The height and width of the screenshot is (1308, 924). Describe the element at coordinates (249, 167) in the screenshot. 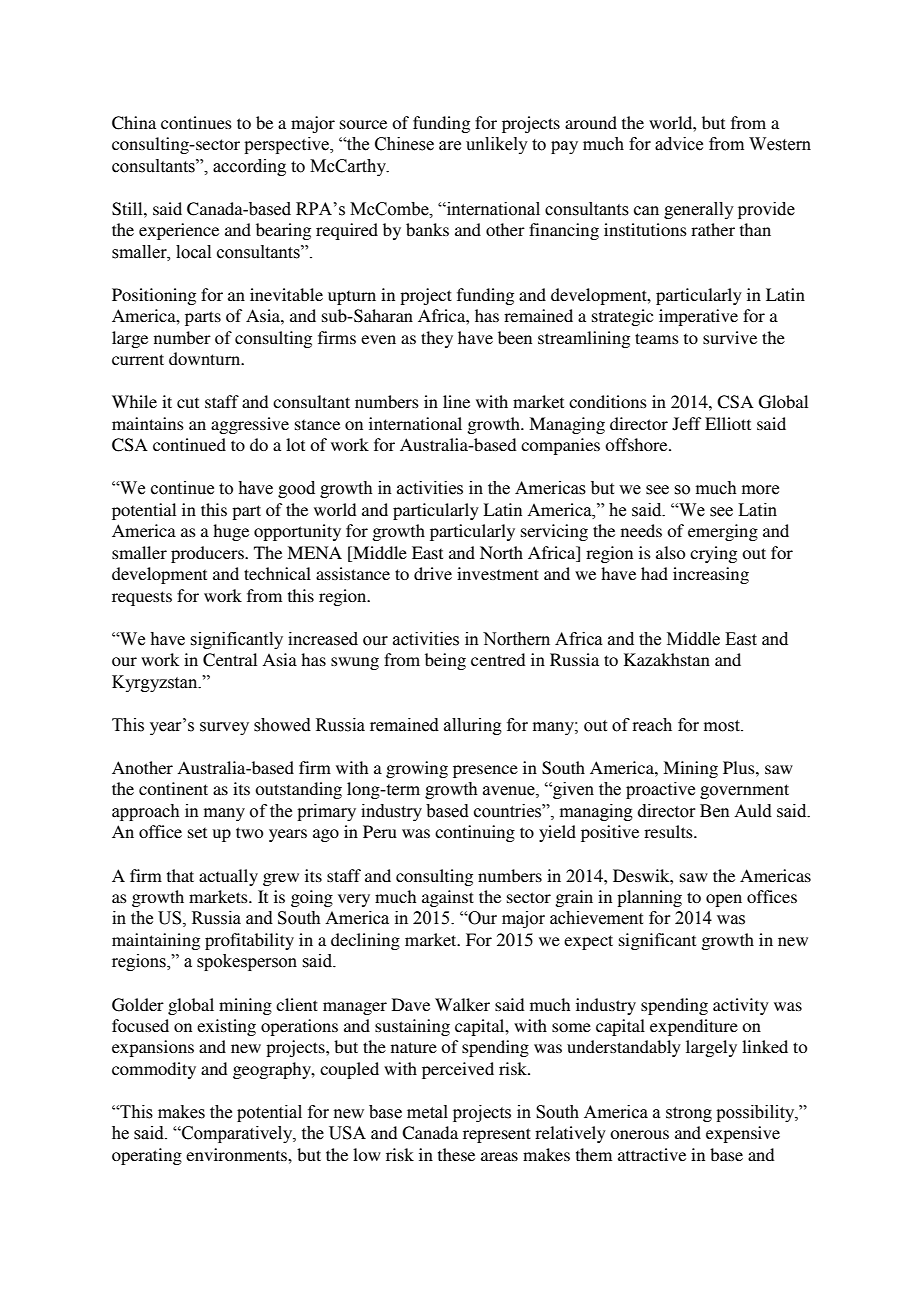

I see `according` at that location.
